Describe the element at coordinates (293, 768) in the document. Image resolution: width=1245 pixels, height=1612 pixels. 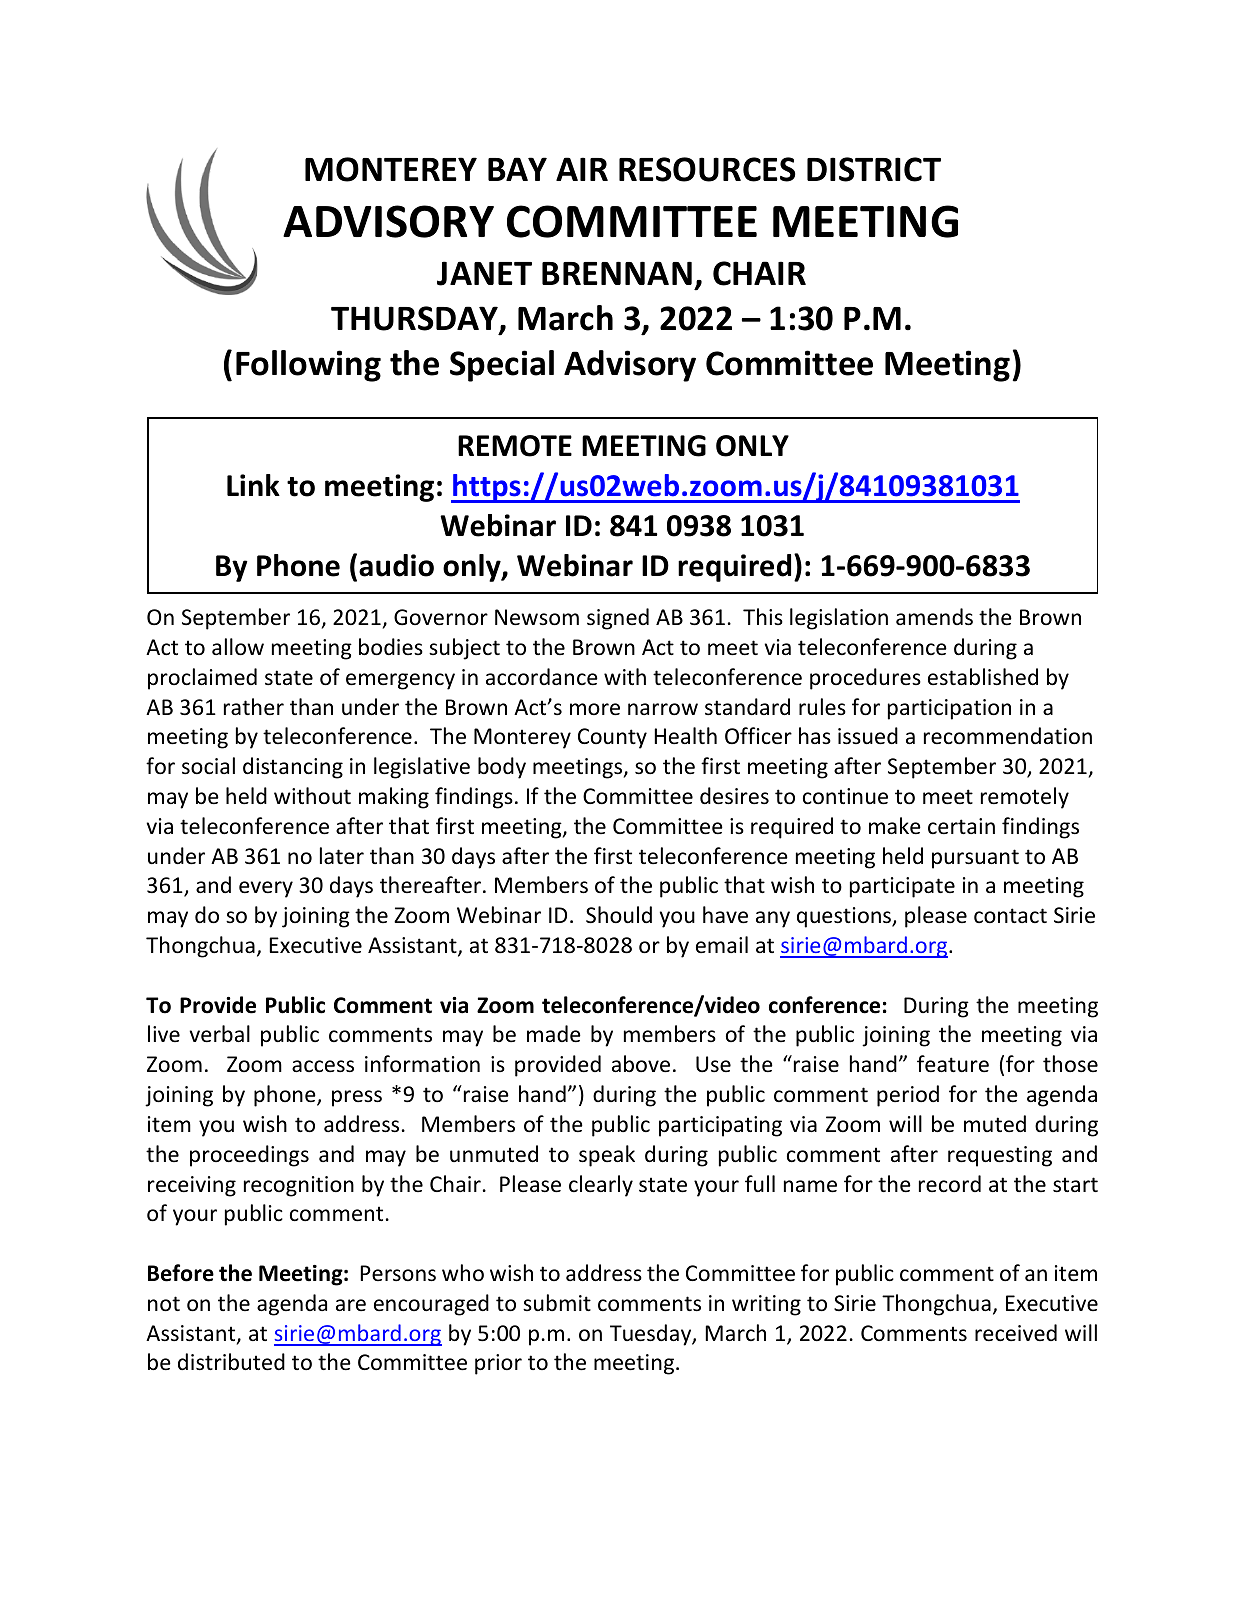
I see `distancing` at that location.
